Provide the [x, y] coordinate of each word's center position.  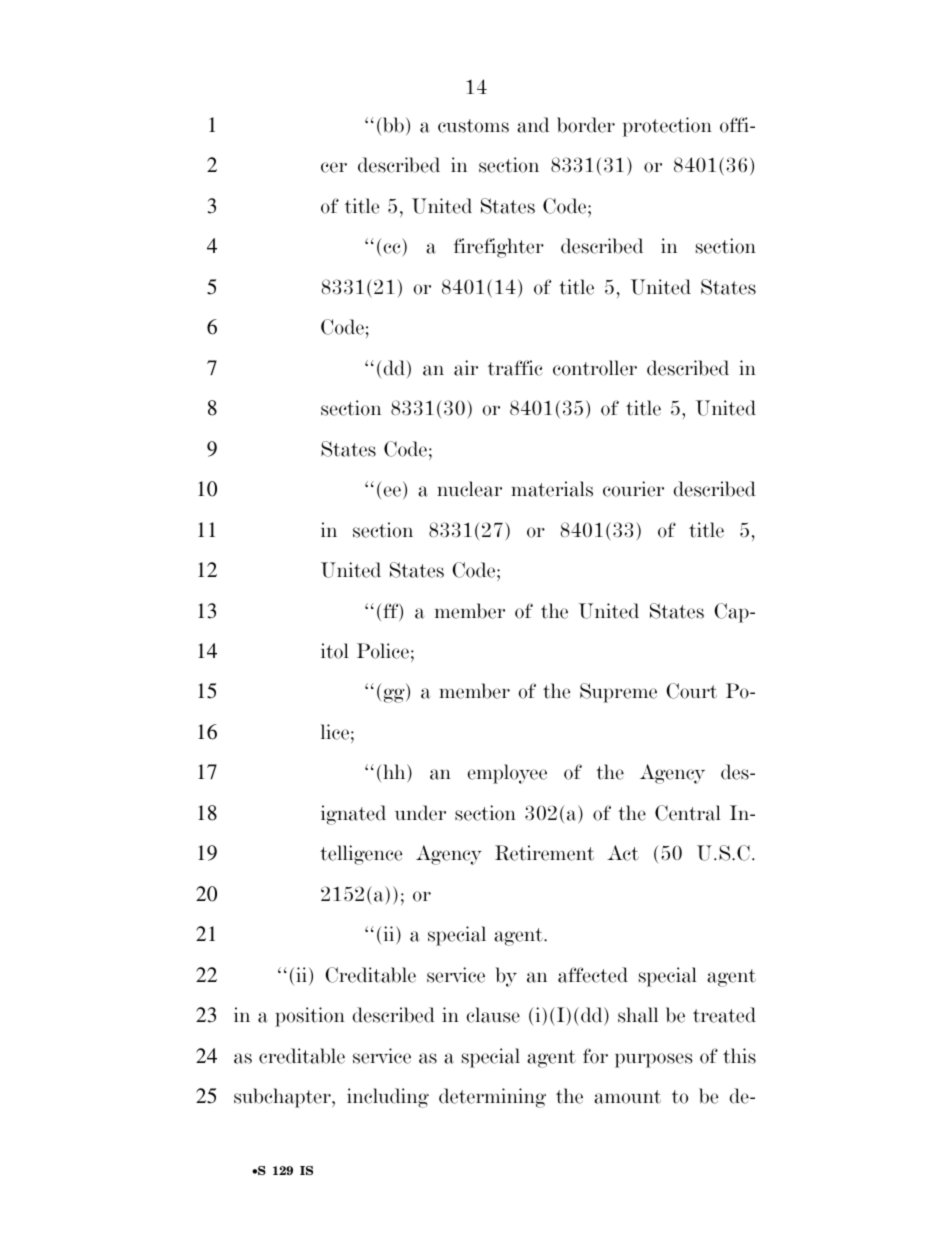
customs [473, 126]
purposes [653, 1060]
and [533, 125]
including [388, 1098]
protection [667, 127]
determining [492, 1098]
